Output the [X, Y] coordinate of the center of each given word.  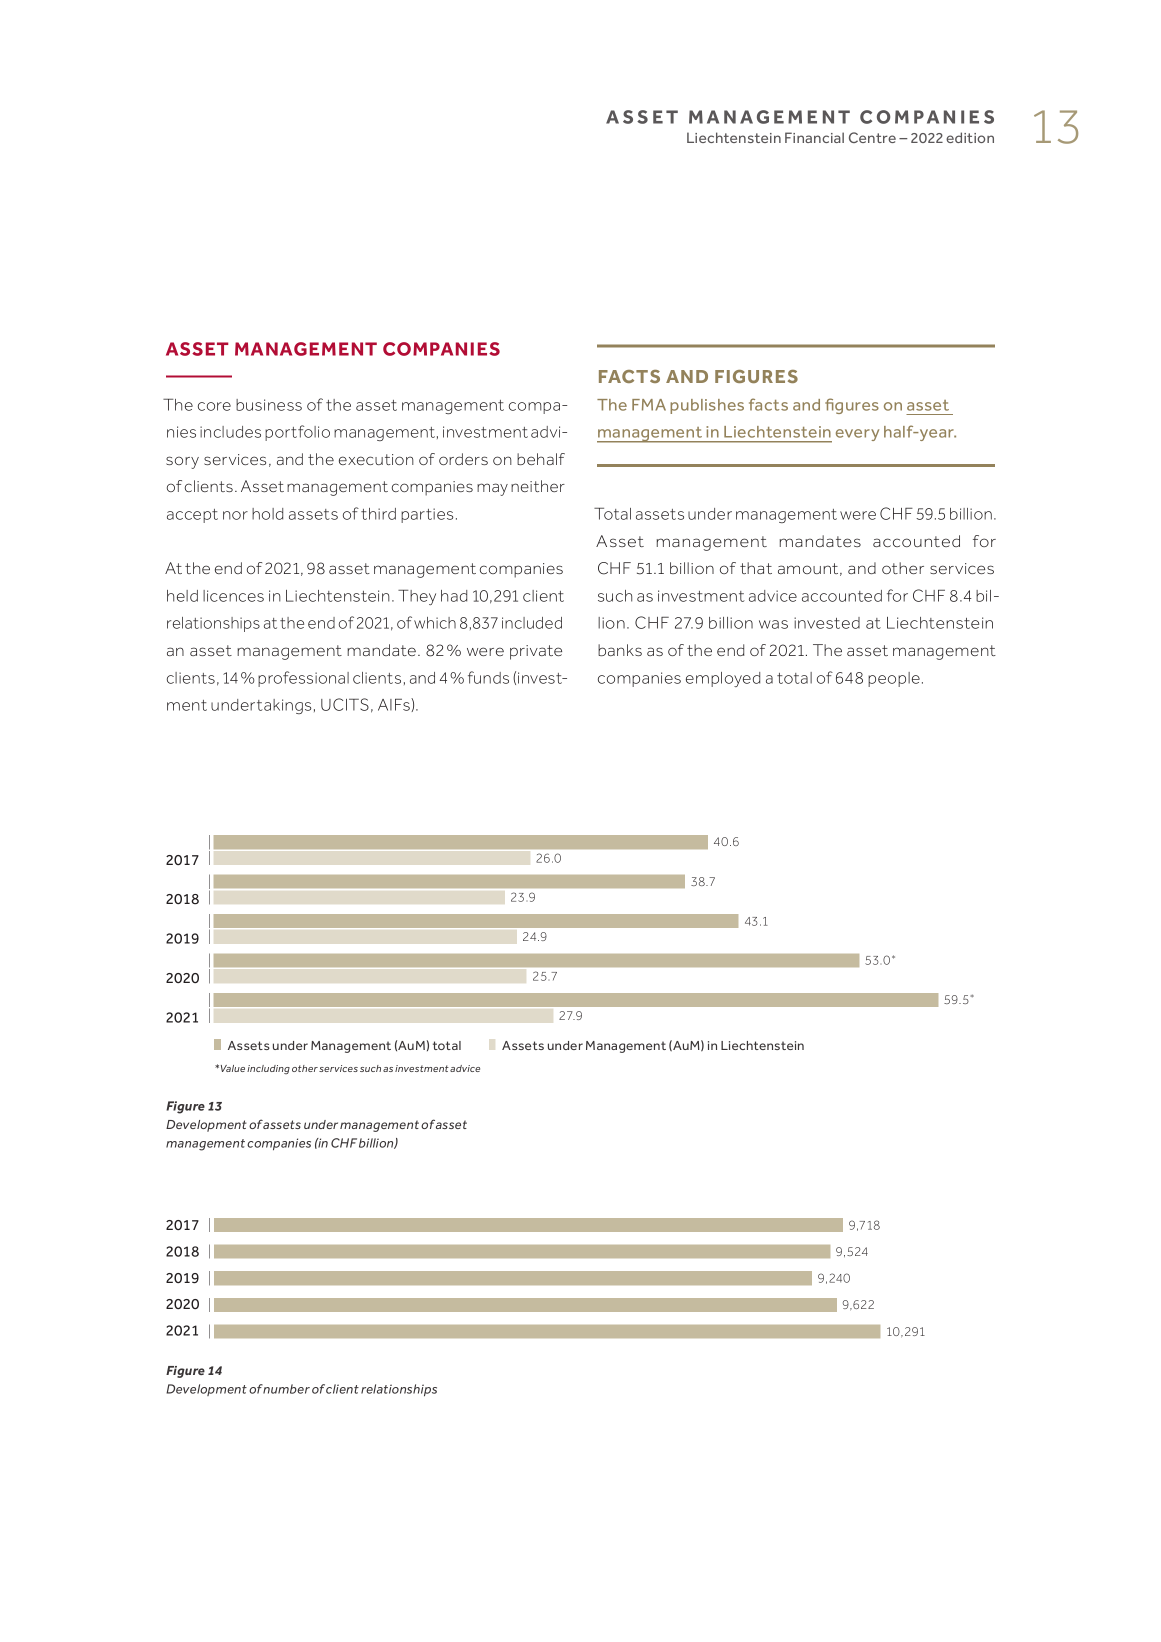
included [532, 623]
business [269, 405]
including [268, 1069]
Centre [872, 137]
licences [233, 596]
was [773, 624]
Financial [814, 137]
